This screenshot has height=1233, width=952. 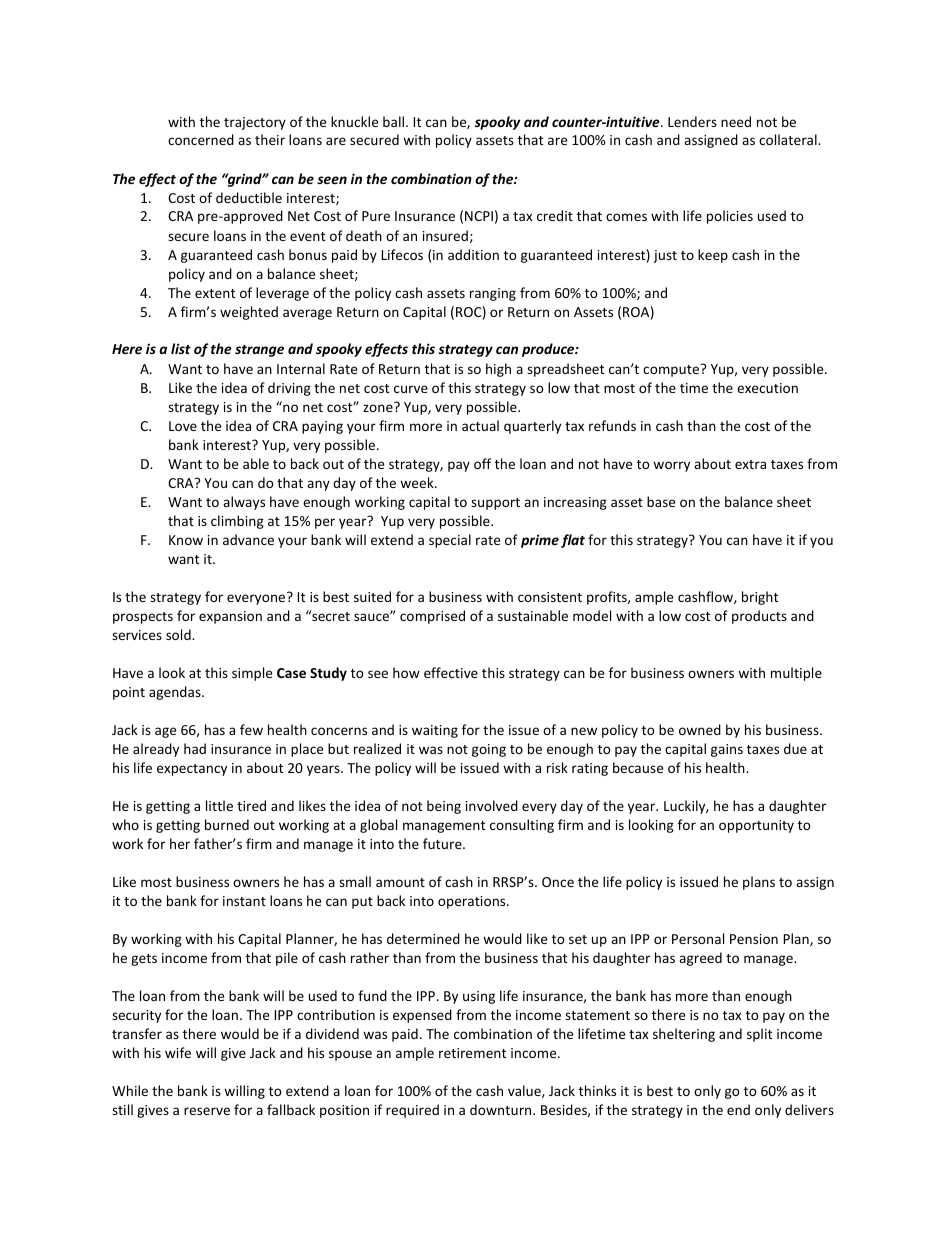 I want to click on retirement, so click(x=472, y=1053).
